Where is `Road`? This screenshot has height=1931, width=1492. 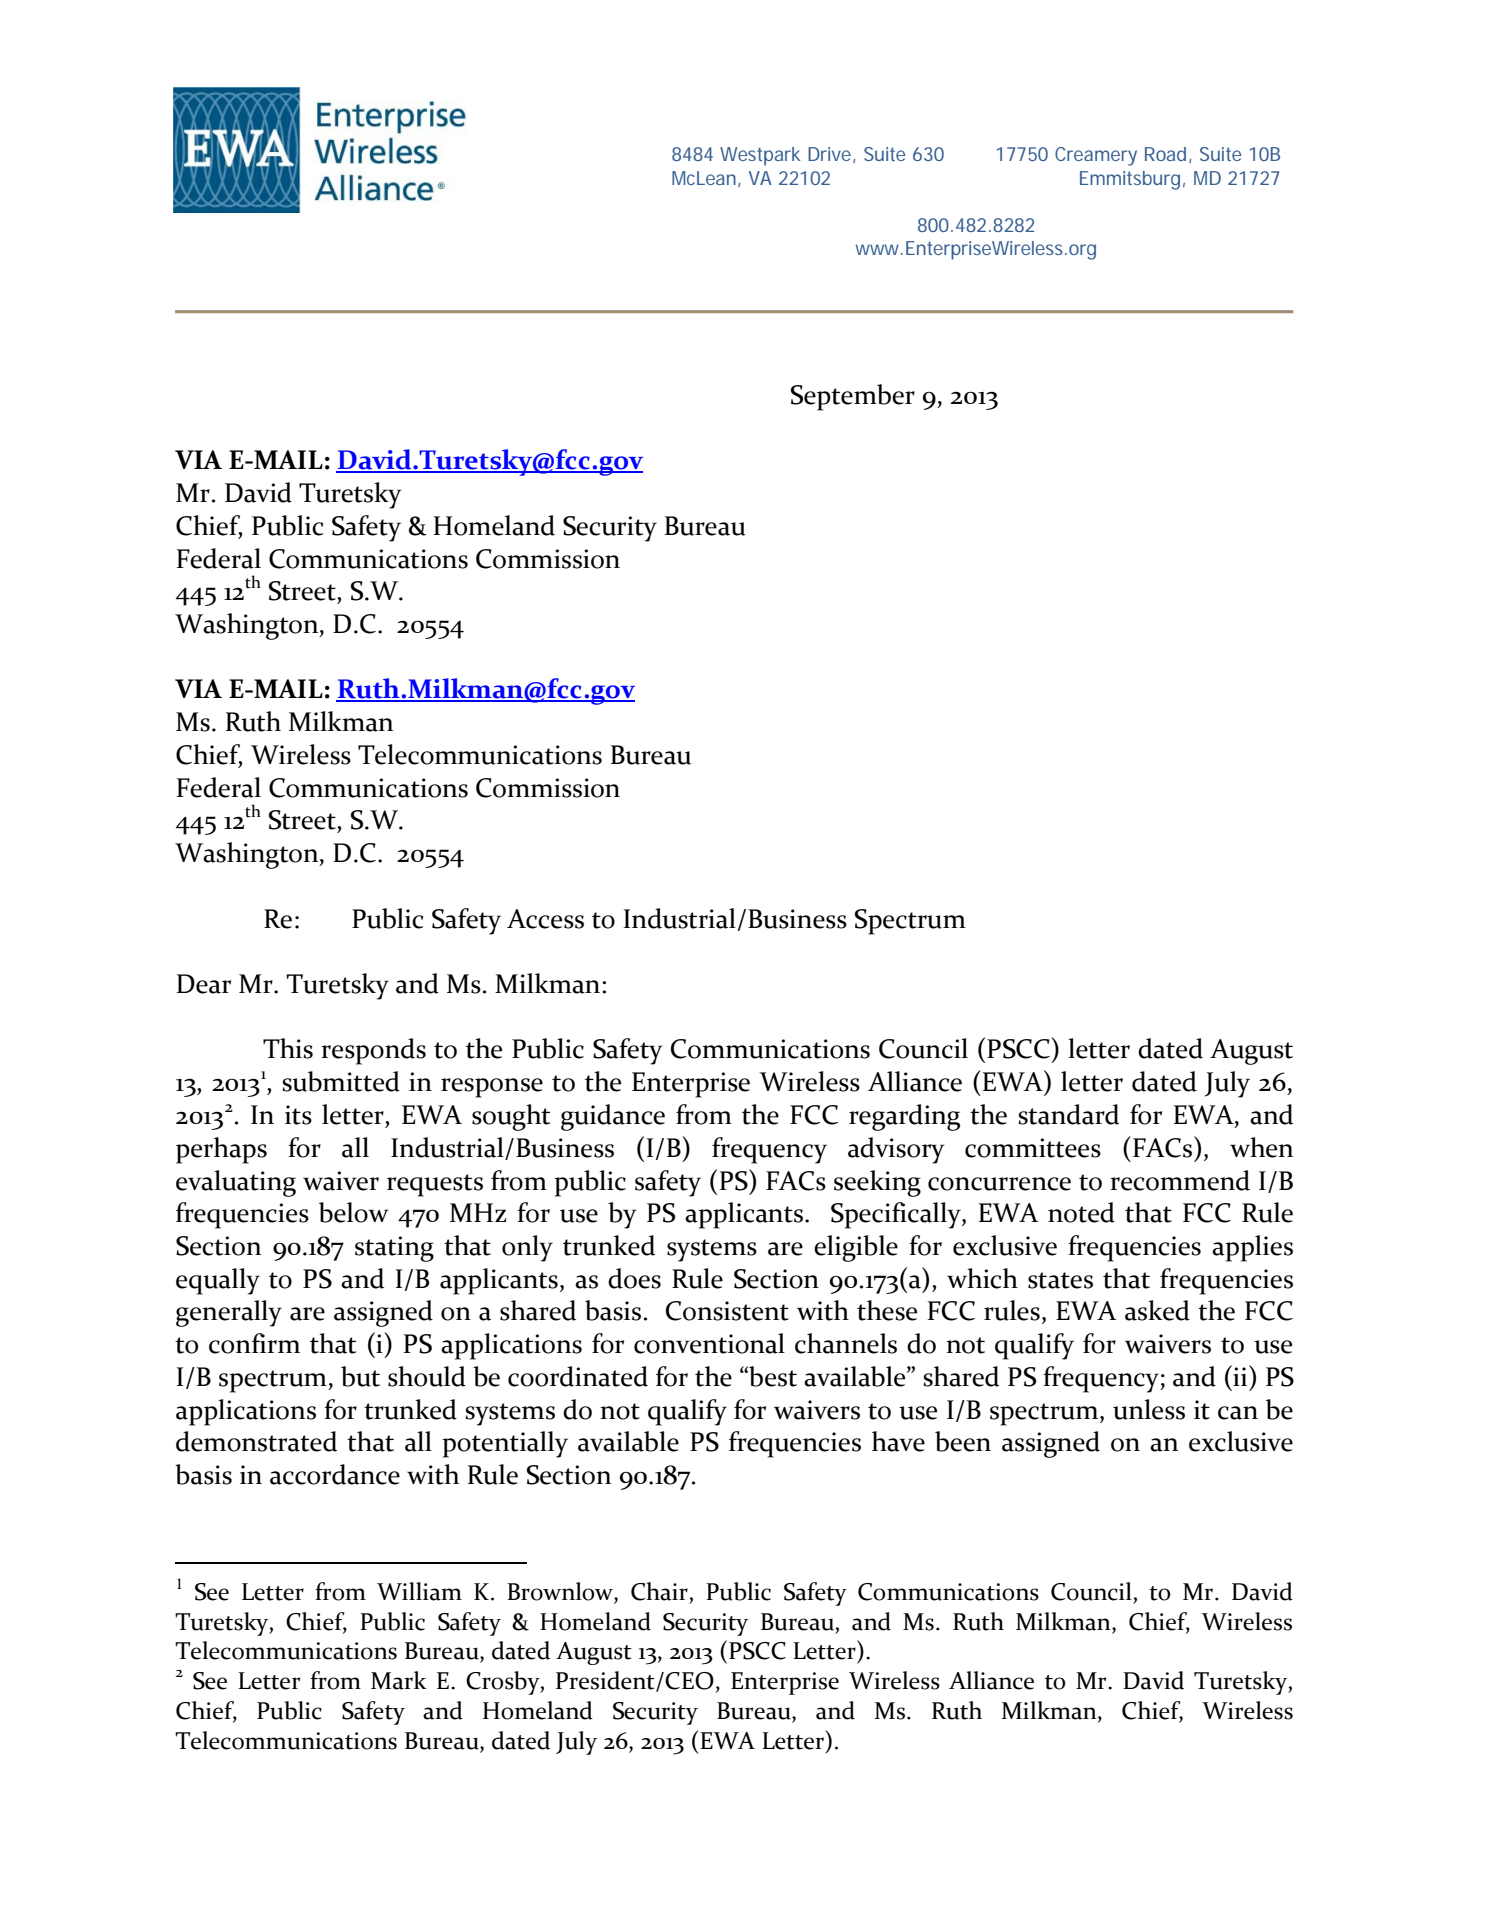 Road is located at coordinates (1165, 154).
